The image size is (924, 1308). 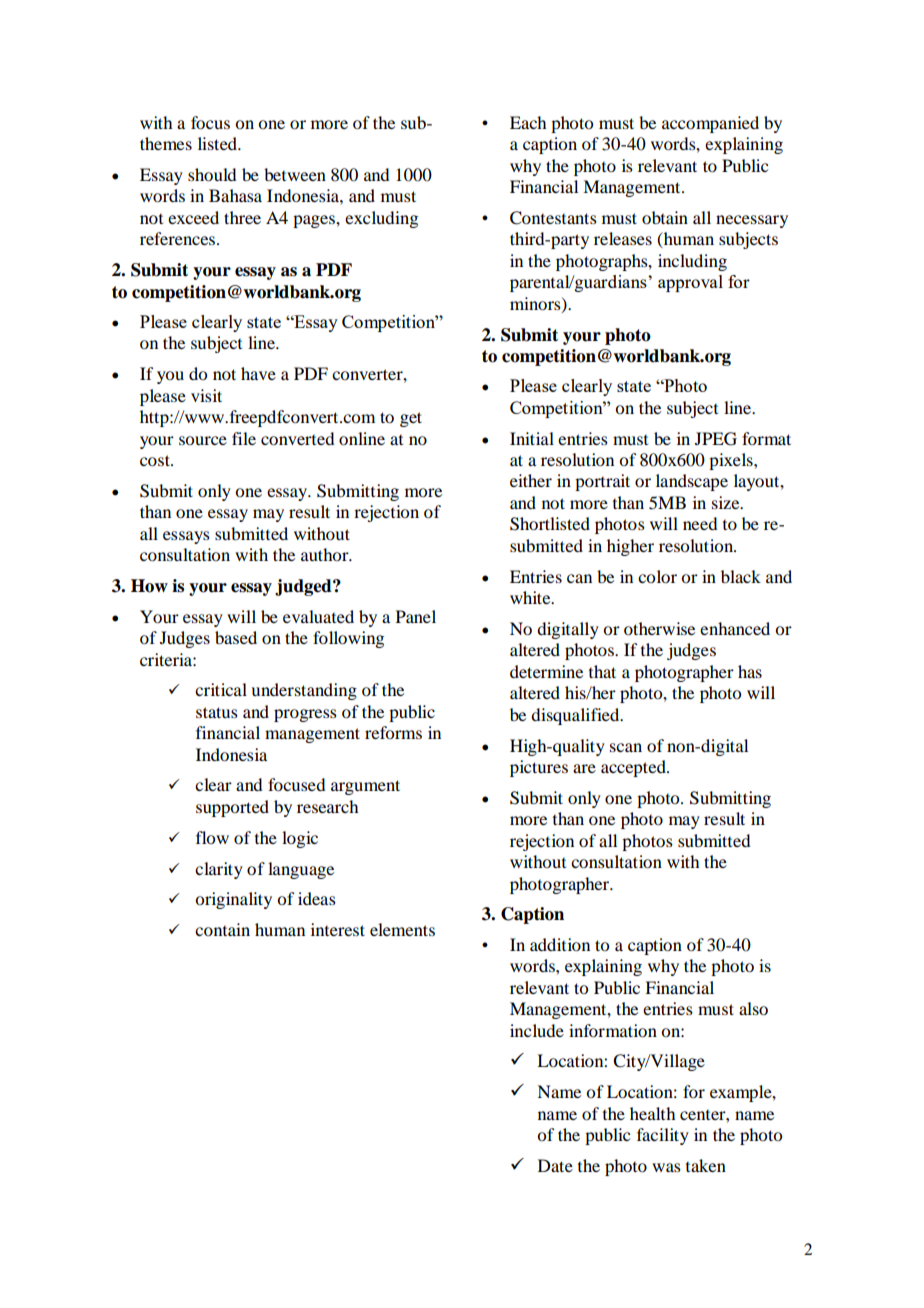 What do you see at coordinates (692, 482) in the document?
I see `landscape` at bounding box center [692, 482].
